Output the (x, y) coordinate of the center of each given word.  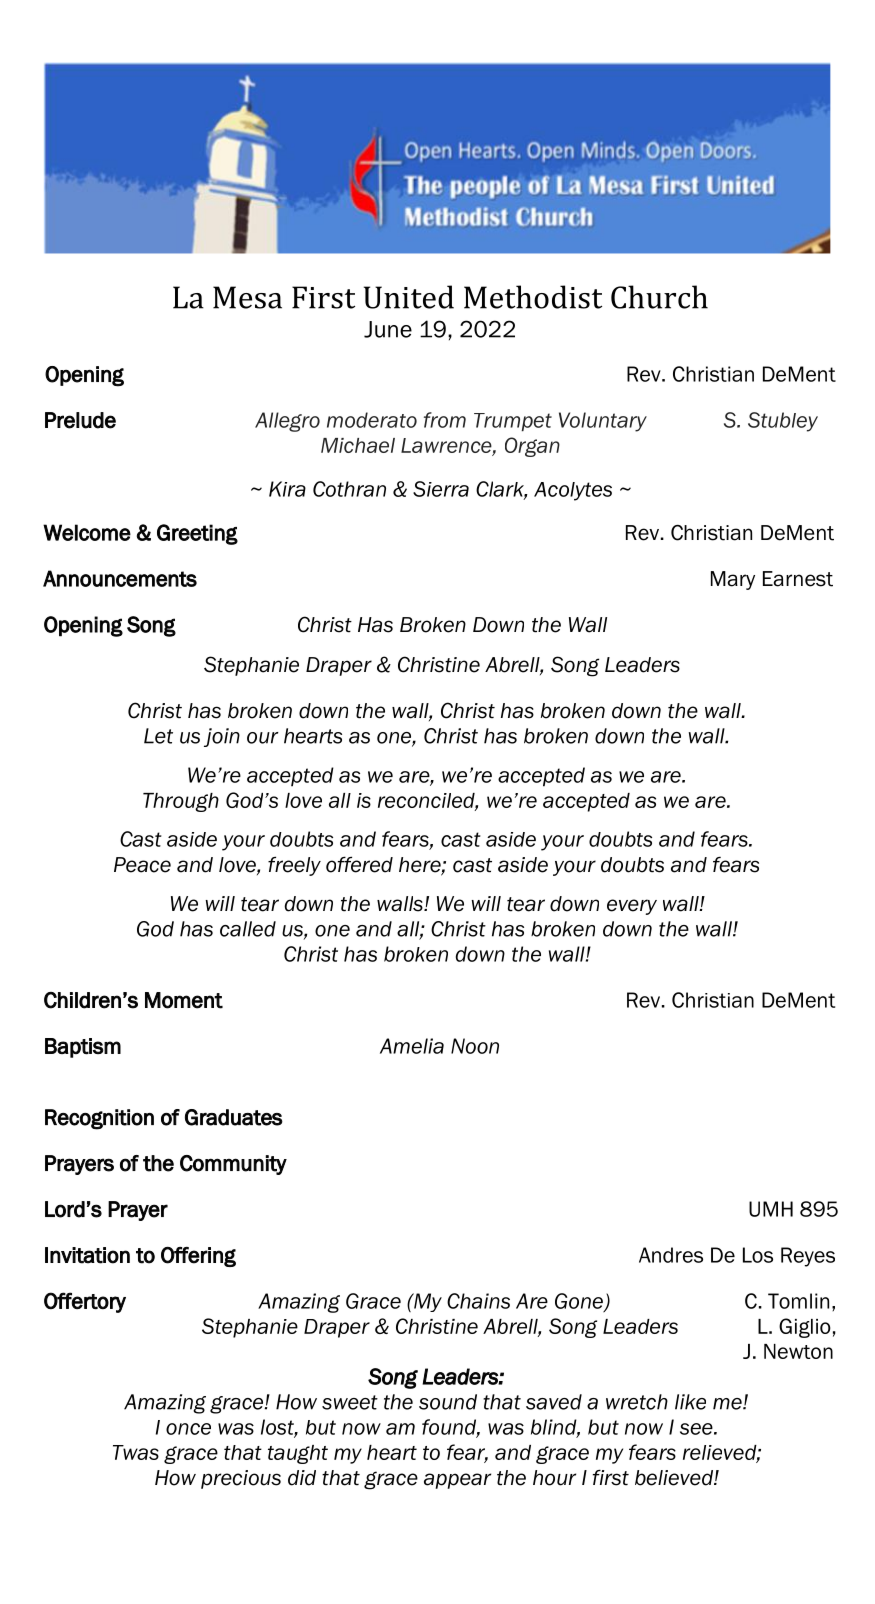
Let (158, 736)
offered (359, 864)
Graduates (234, 1117)
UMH (771, 1209)
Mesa (247, 297)
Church (659, 297)
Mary (733, 580)
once (188, 1429)
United (409, 297)
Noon (475, 1046)
